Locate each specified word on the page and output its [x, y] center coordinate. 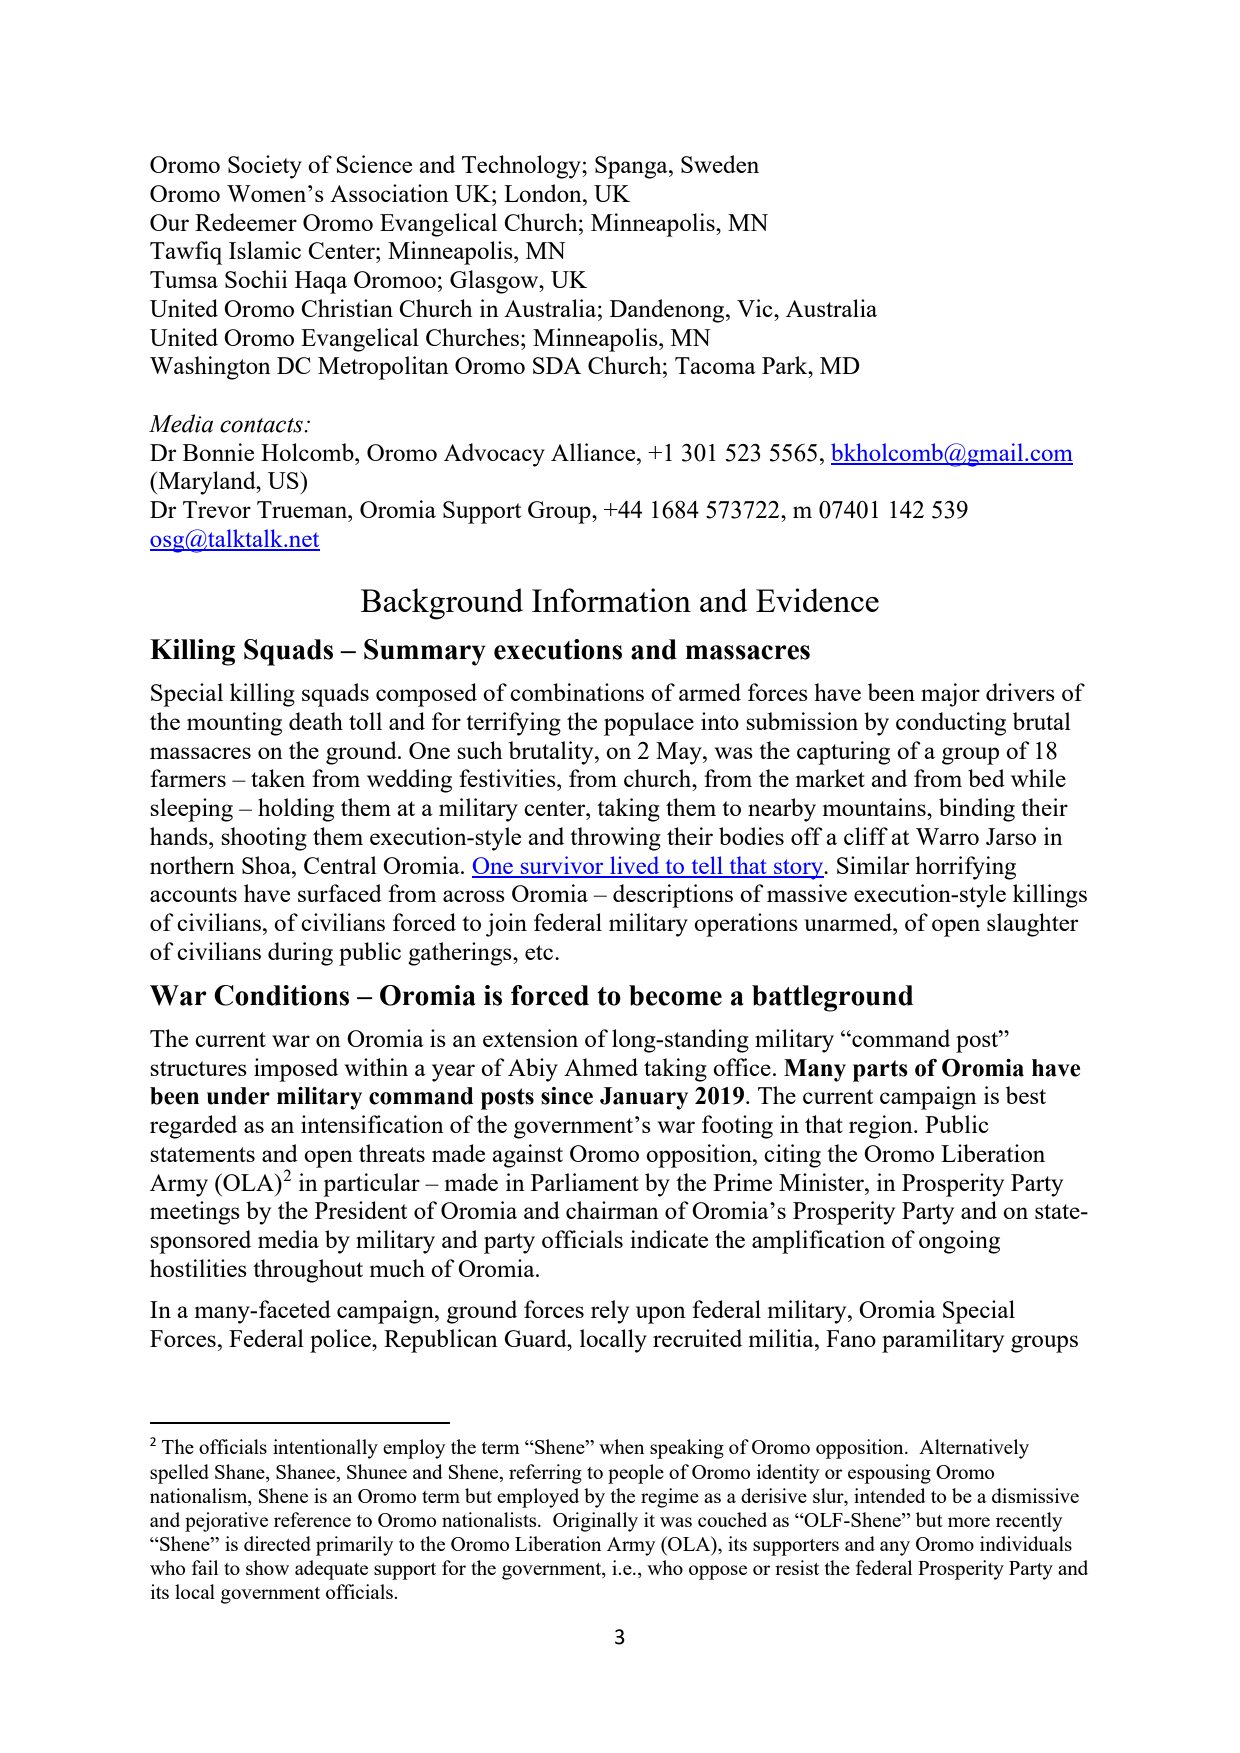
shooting [264, 839]
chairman [612, 1210]
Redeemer [246, 222]
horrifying [965, 868]
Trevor [217, 509]
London [544, 193]
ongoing [959, 1242]
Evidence [817, 600]
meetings [195, 1213]
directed [277, 1543]
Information [611, 600]
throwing [615, 839]
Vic [756, 308]
